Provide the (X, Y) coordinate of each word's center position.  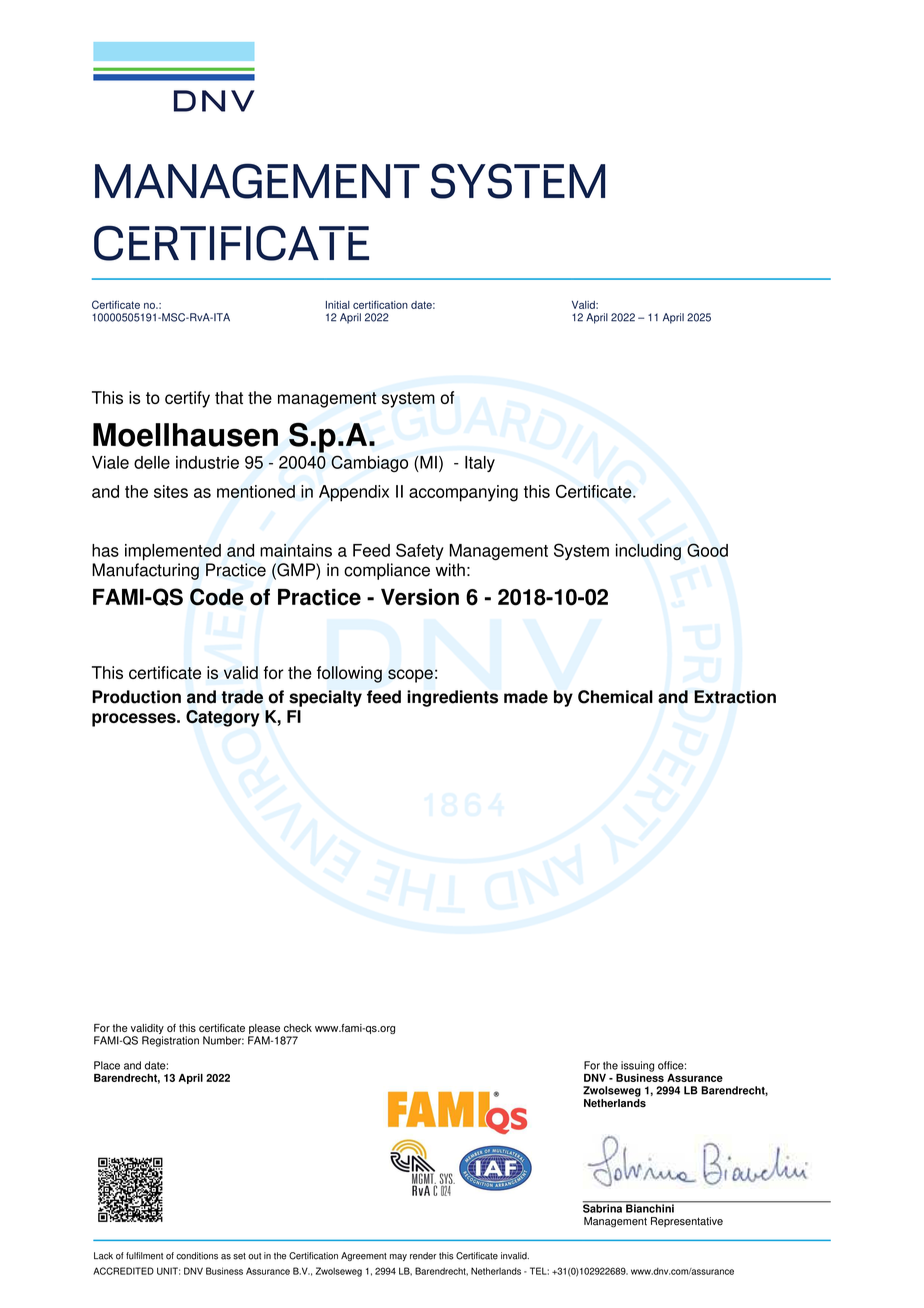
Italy (480, 464)
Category (223, 718)
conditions (197, 1256)
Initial (338, 305)
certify (187, 399)
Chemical (615, 697)
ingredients (452, 698)
